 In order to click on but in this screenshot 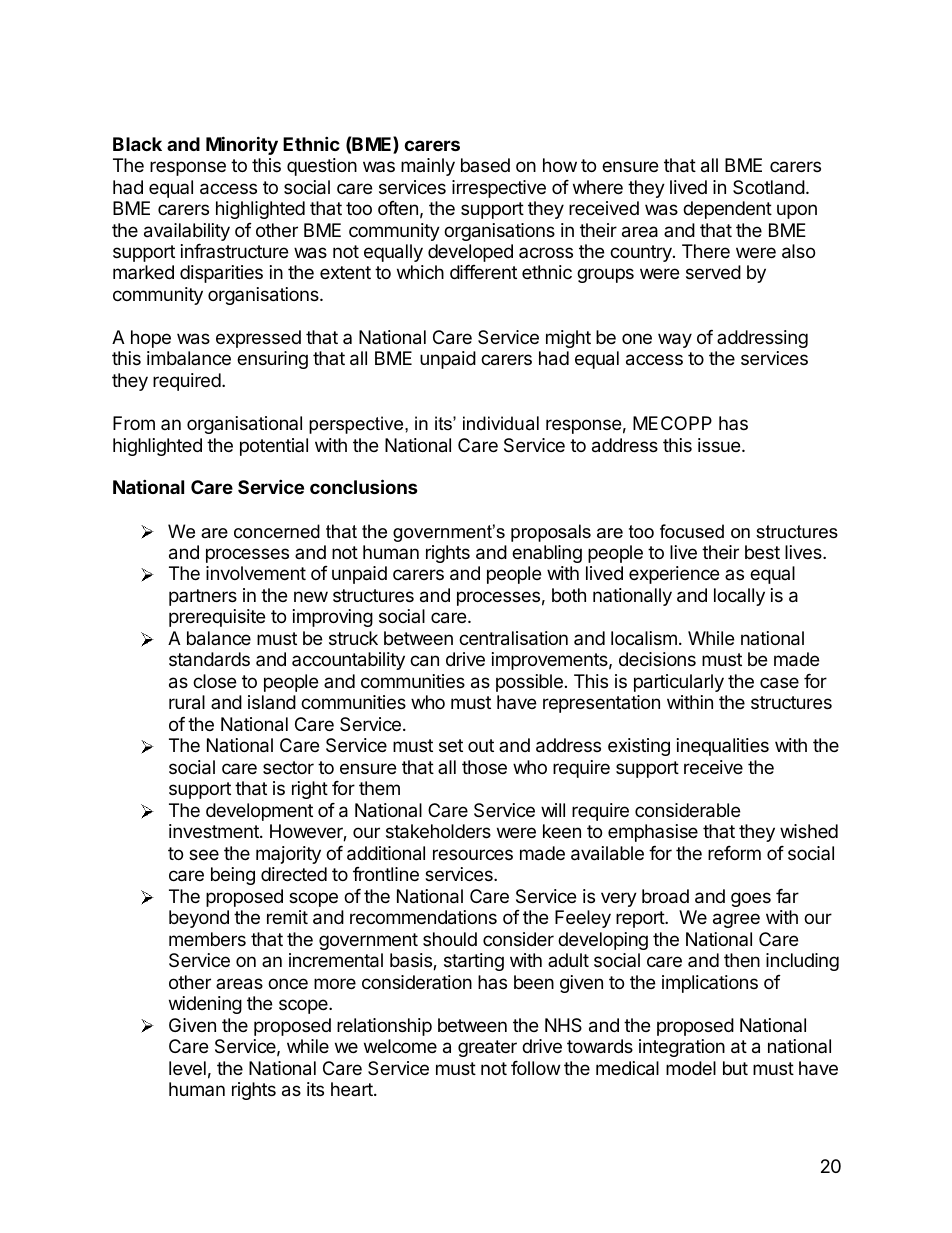, I will do `click(735, 1068)`.
